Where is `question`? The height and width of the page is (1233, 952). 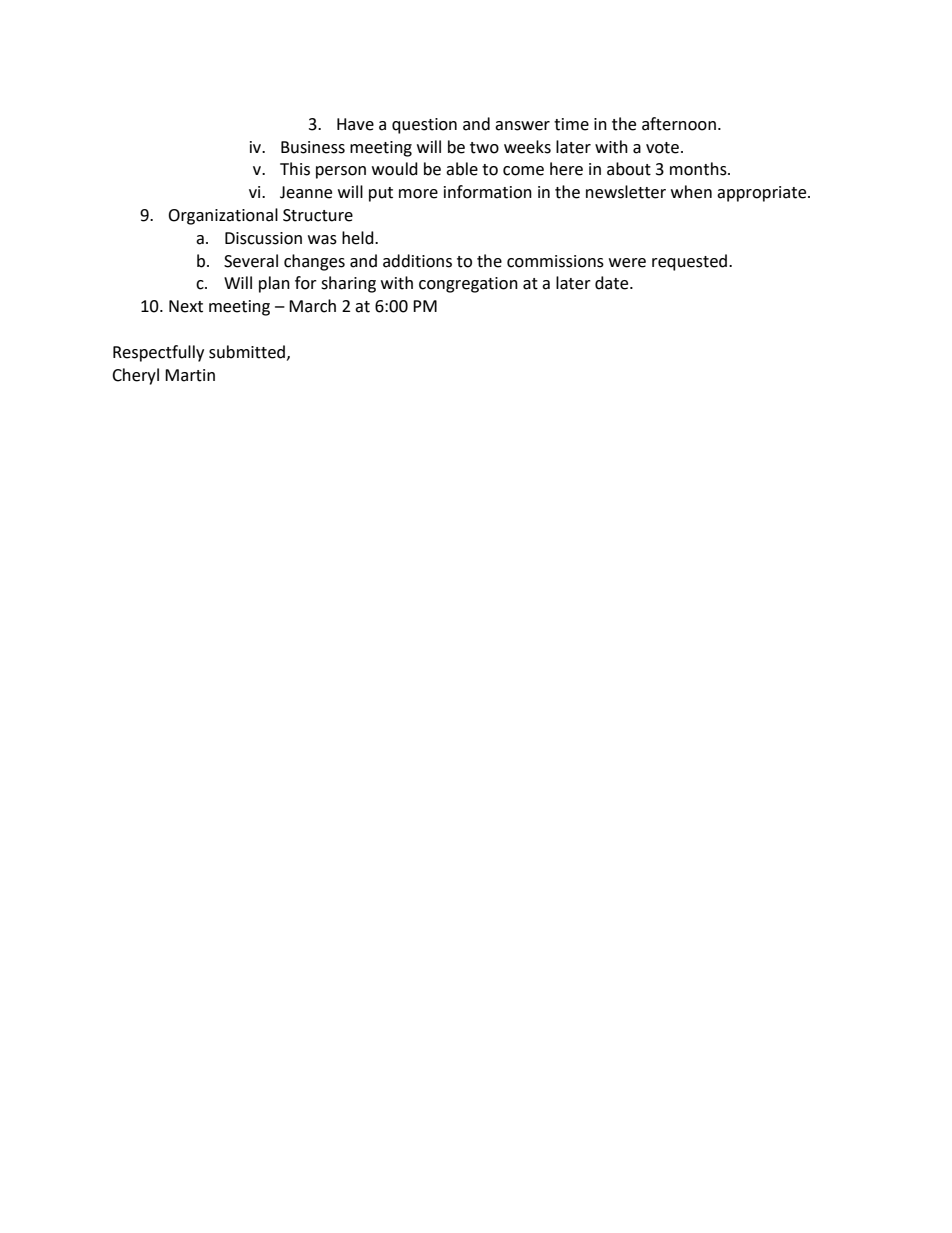 question is located at coordinates (424, 126).
